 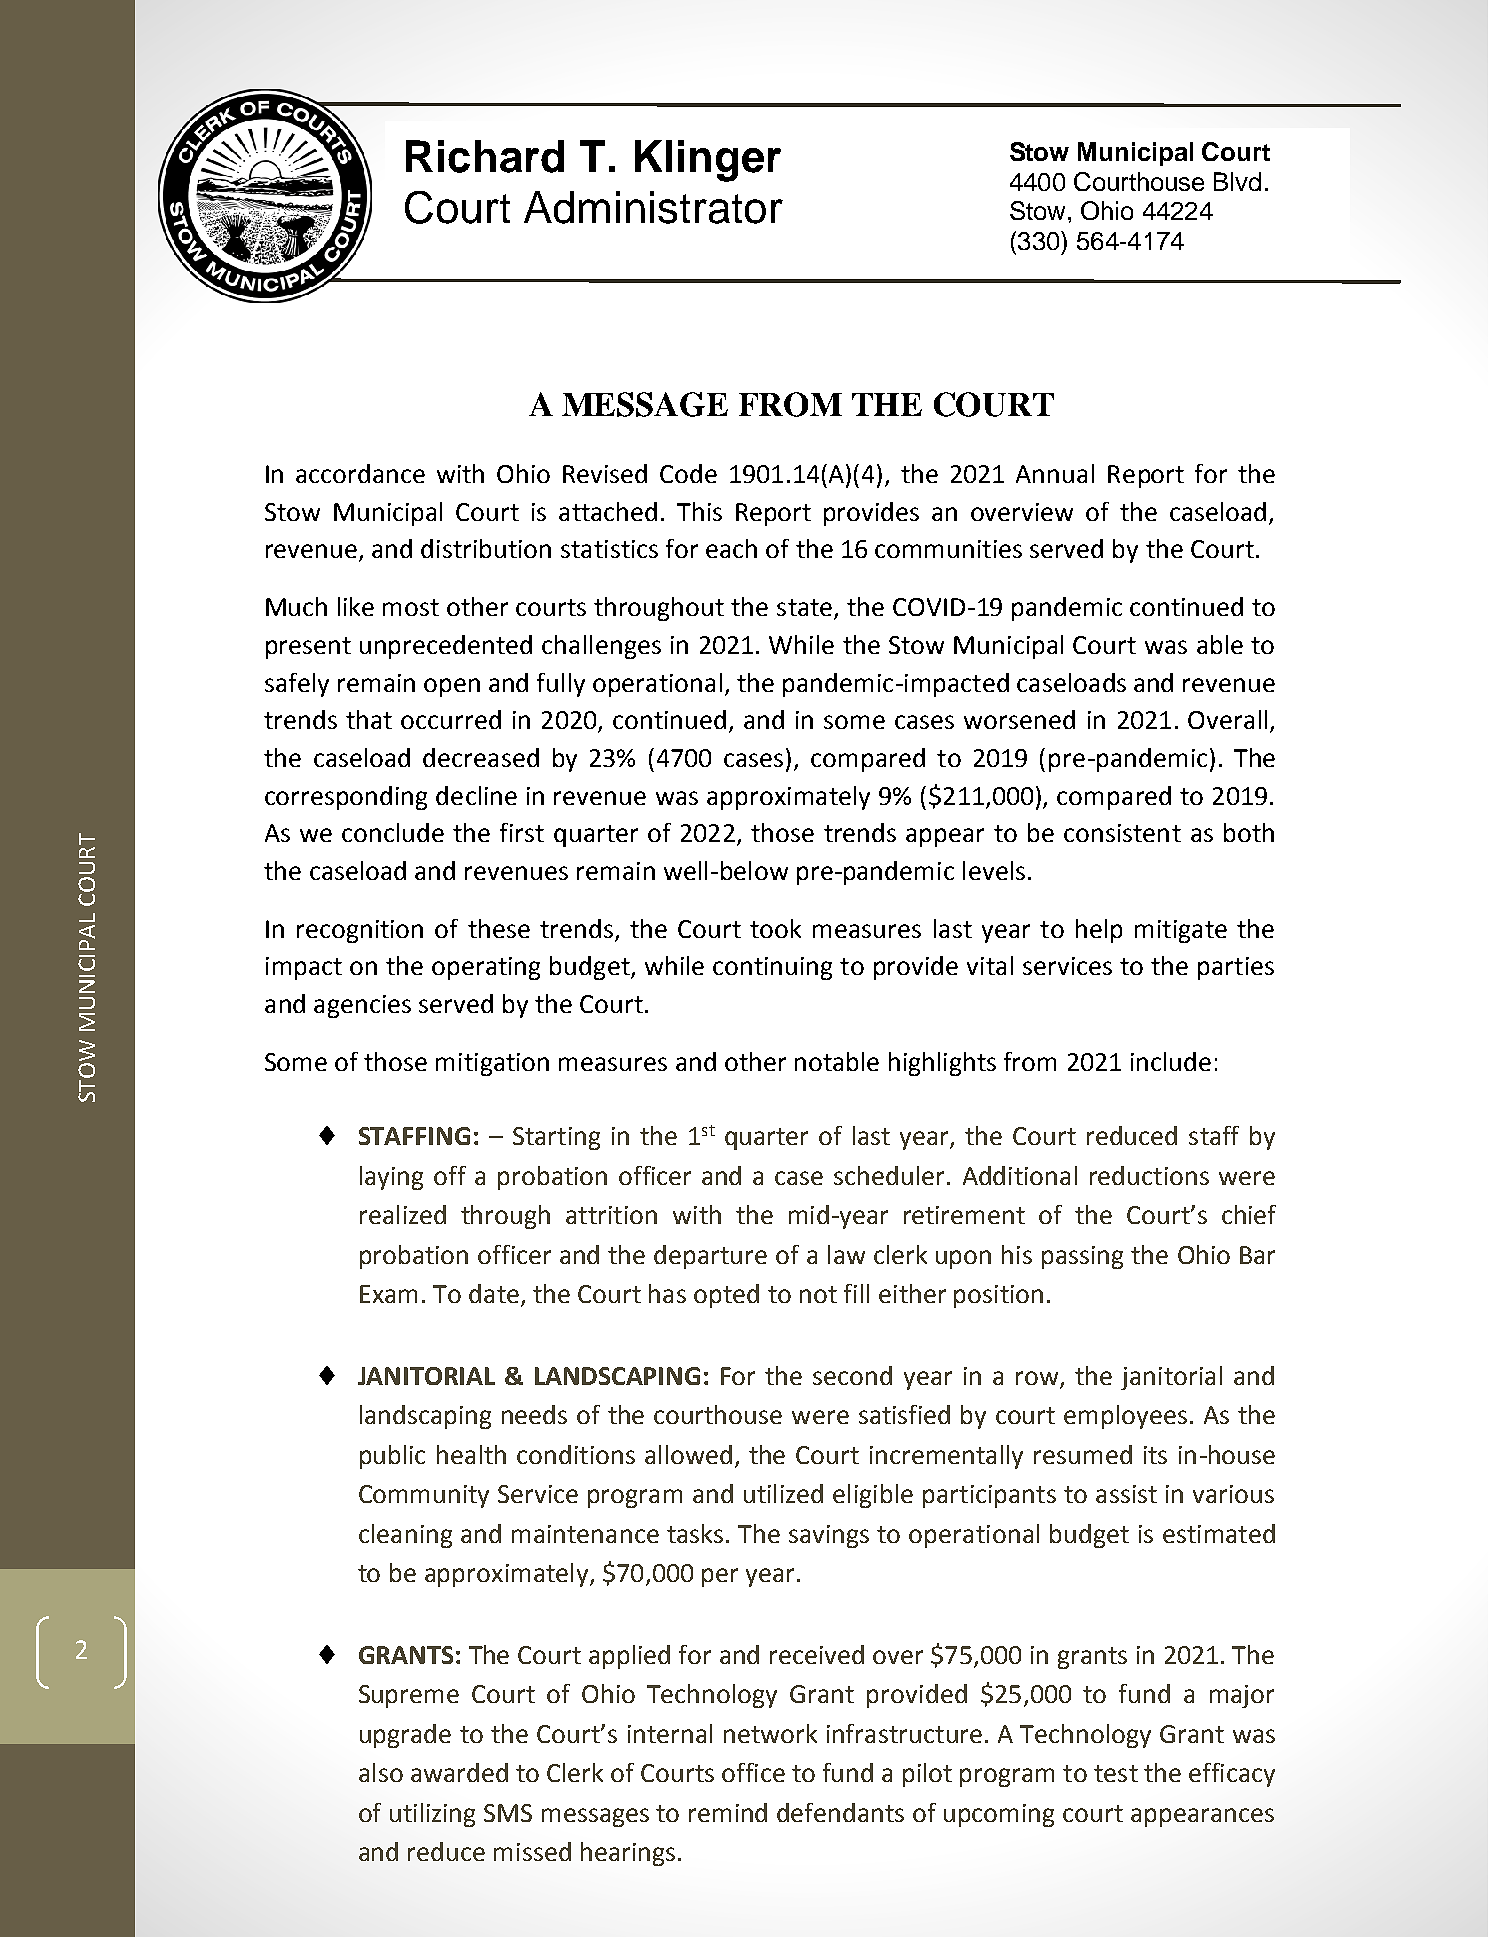 I want to click on occurred, so click(x=451, y=719).
